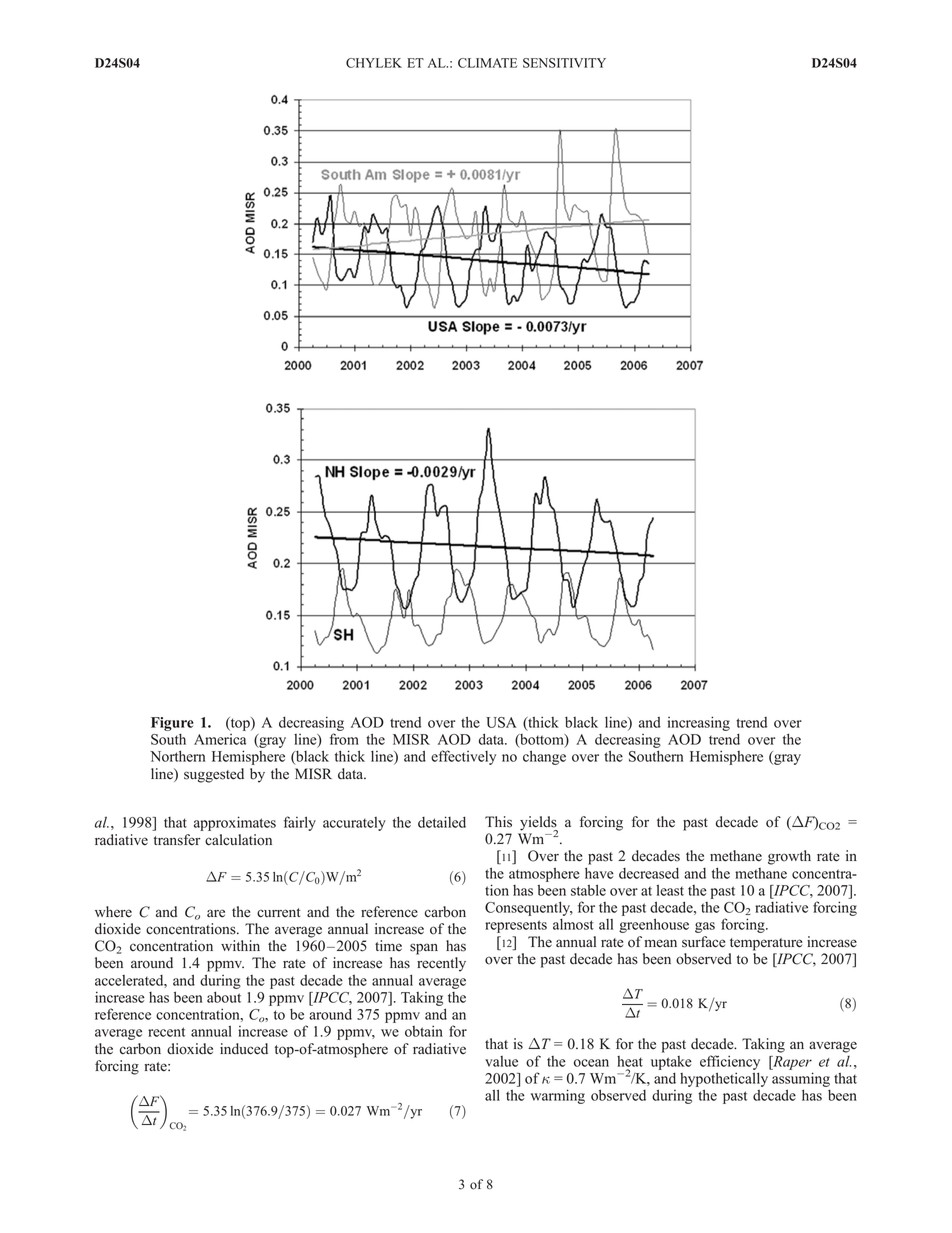  Describe the element at coordinates (699, 723) in the screenshot. I see `increasing` at that location.
